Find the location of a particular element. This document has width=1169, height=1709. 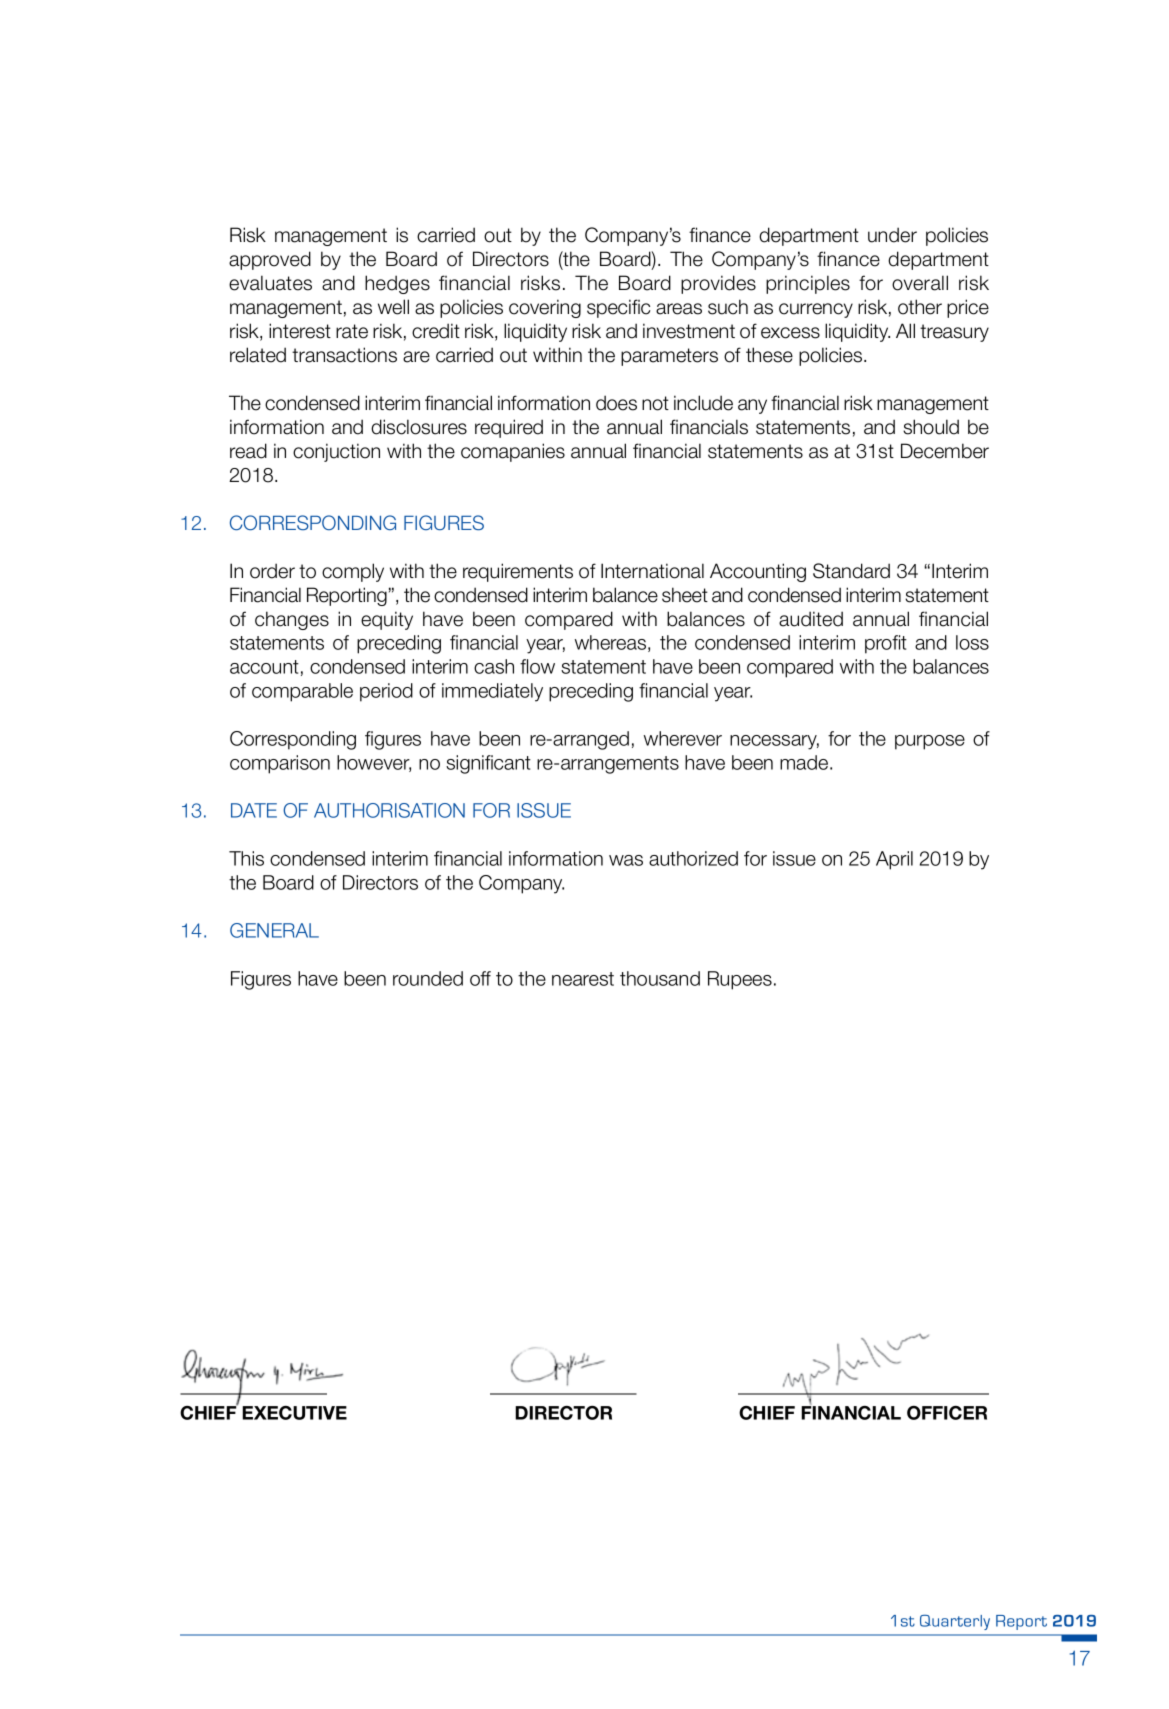

rate is located at coordinates (352, 331).
